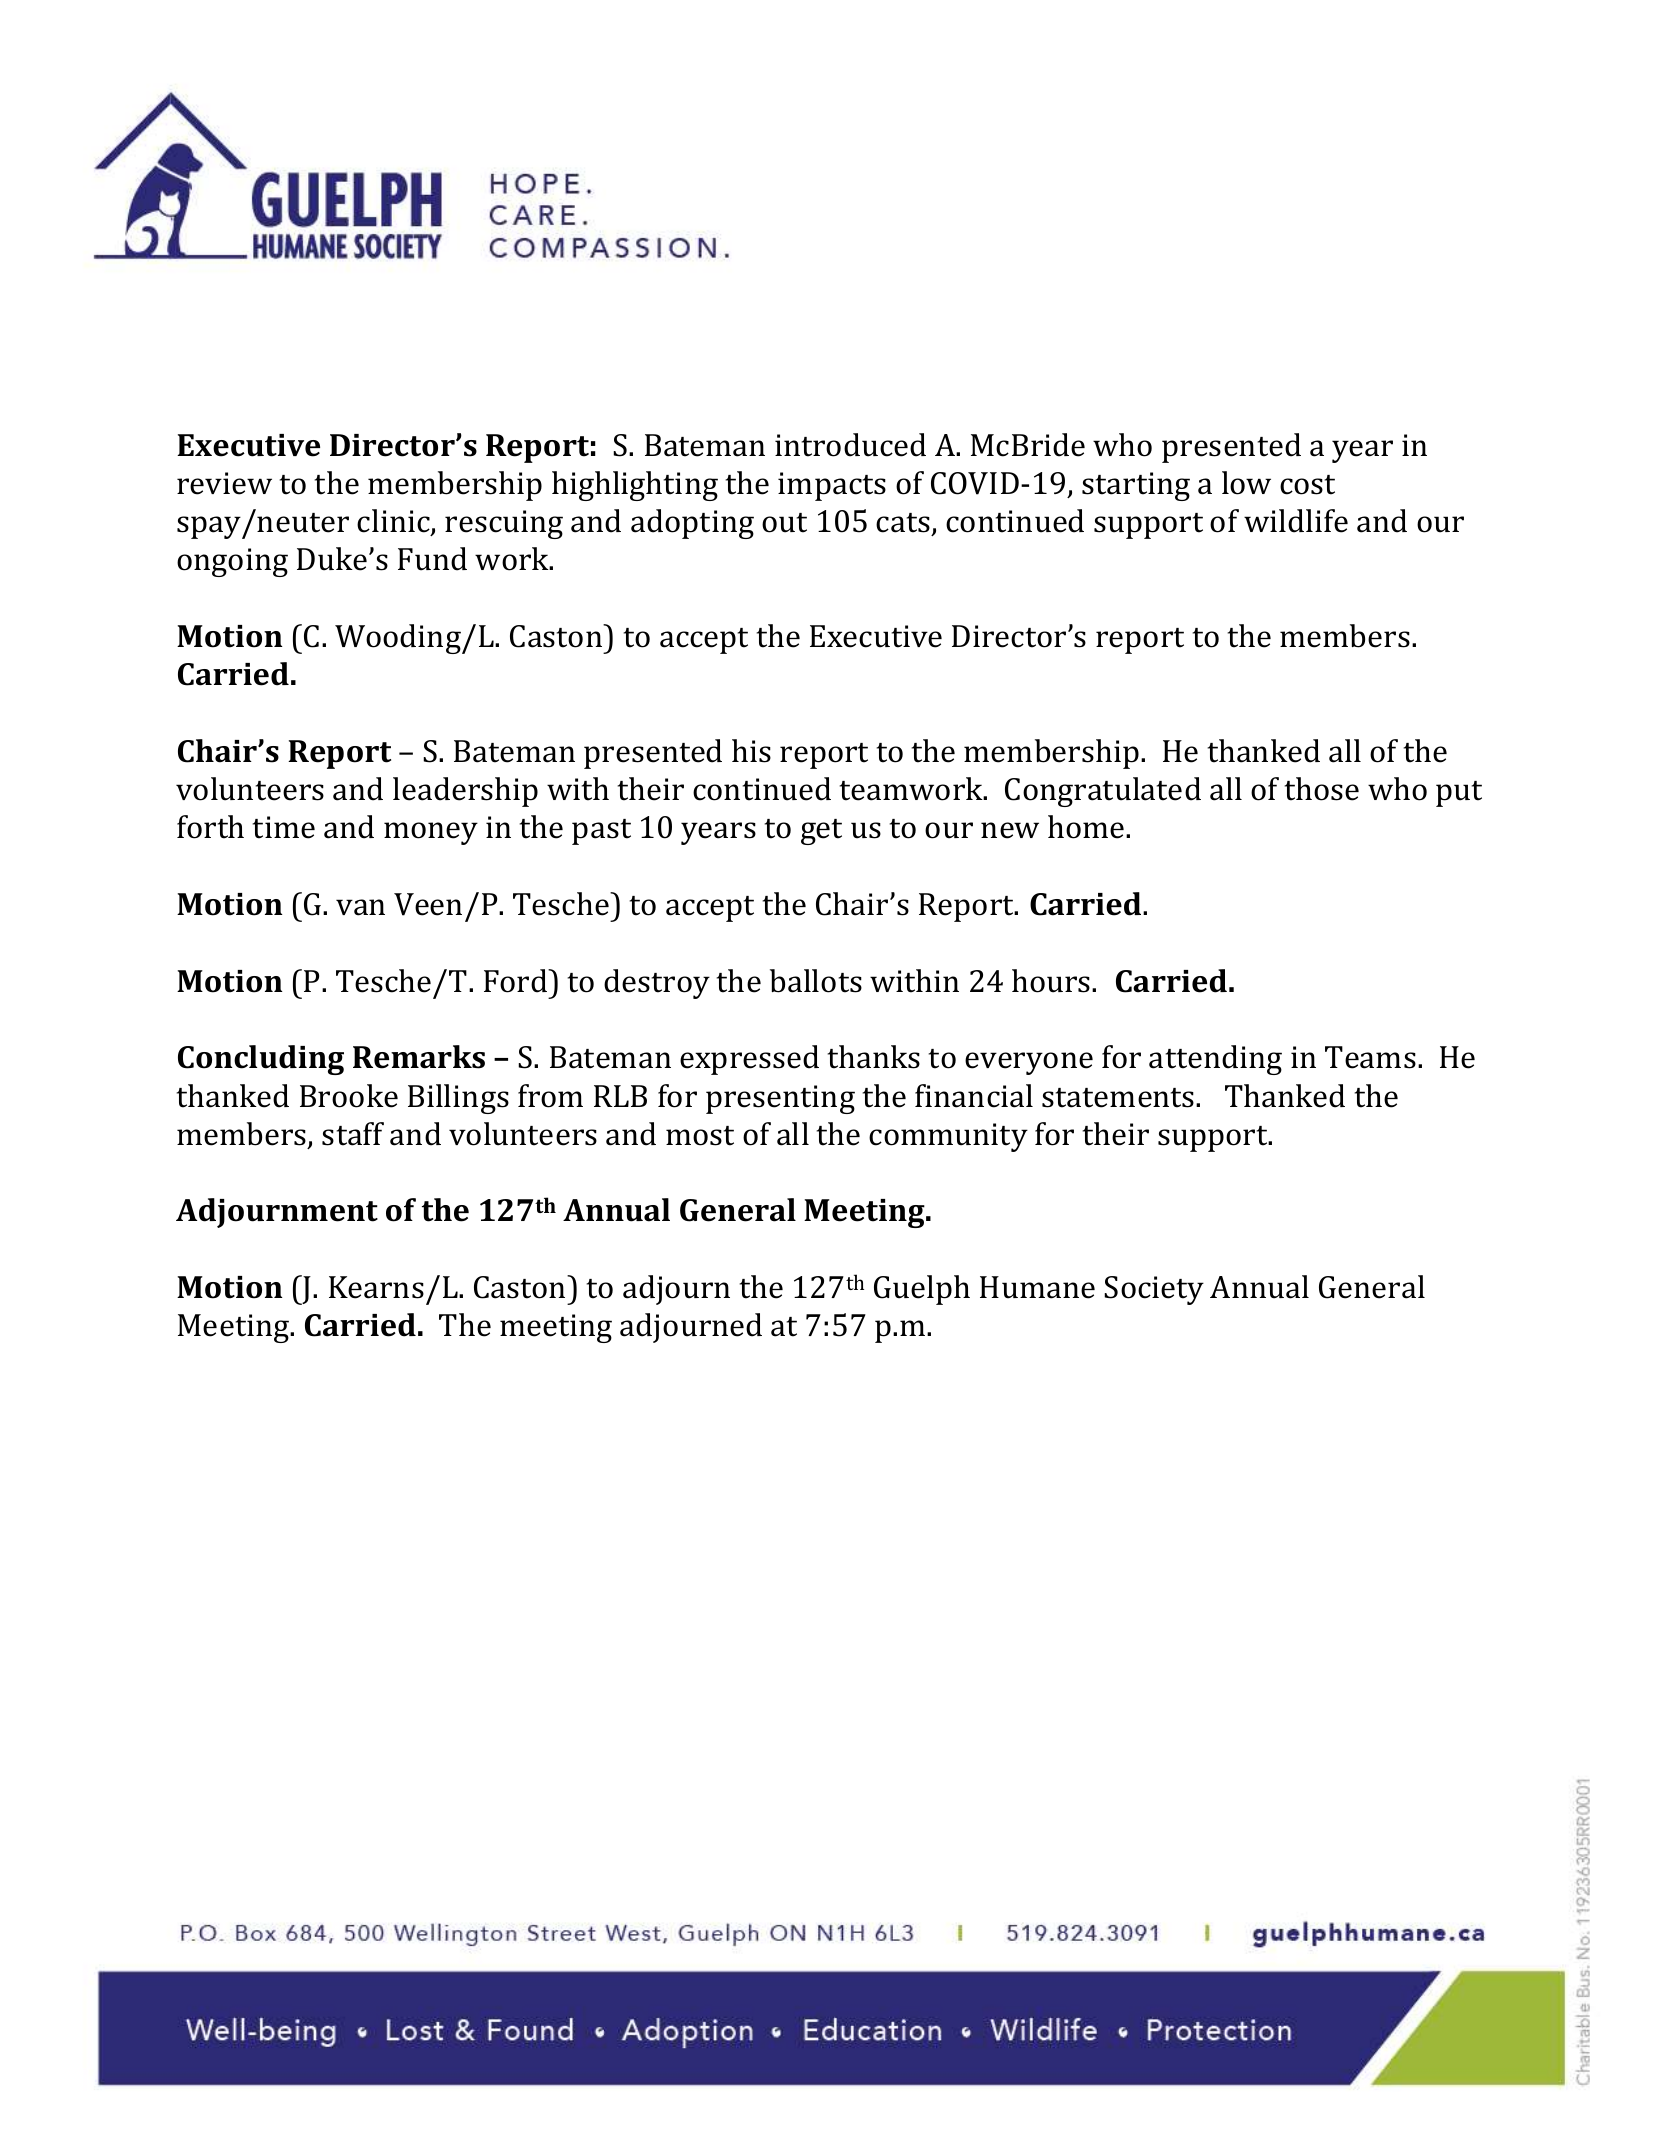 The width and height of the document is (1666, 2156). What do you see at coordinates (353, 1134) in the document?
I see `staff` at bounding box center [353, 1134].
